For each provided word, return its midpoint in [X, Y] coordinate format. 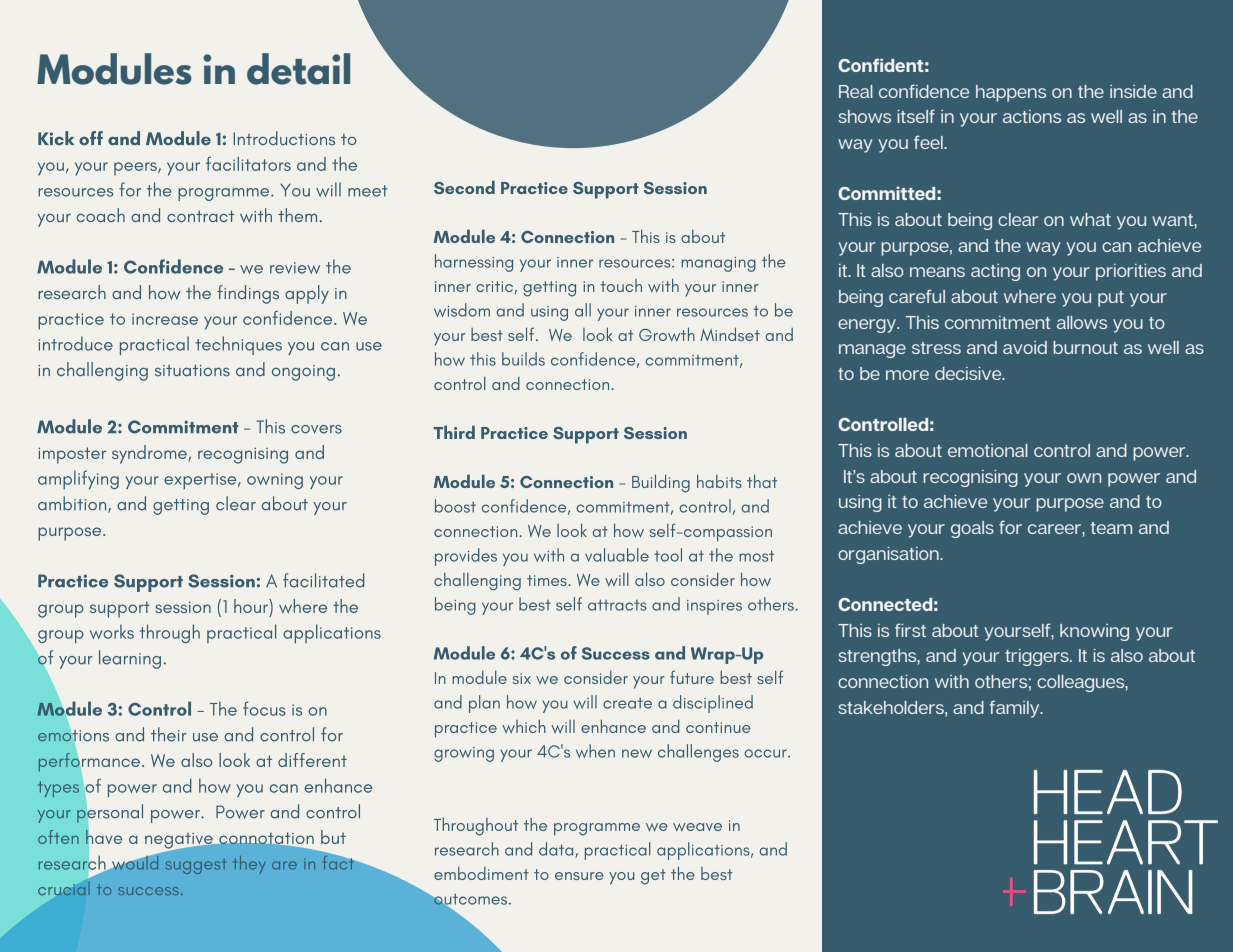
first [910, 630]
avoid [1025, 347]
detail [298, 69]
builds [523, 359]
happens [1011, 93]
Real [856, 91]
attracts [617, 605]
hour [252, 606]
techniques [238, 345]
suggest [195, 866]
